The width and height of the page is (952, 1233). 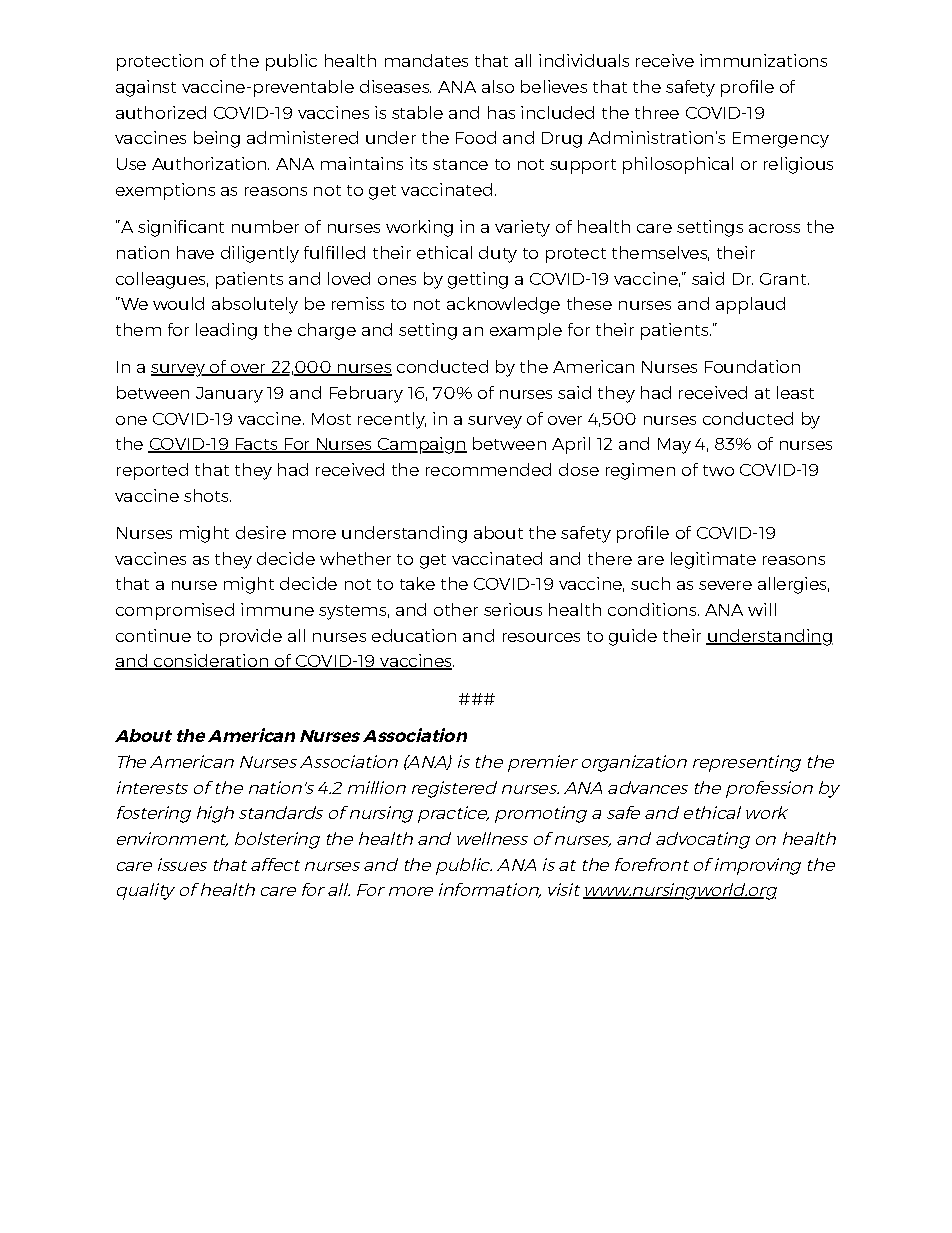 What do you see at coordinates (784, 279) in the page?
I see `Grant` at bounding box center [784, 279].
